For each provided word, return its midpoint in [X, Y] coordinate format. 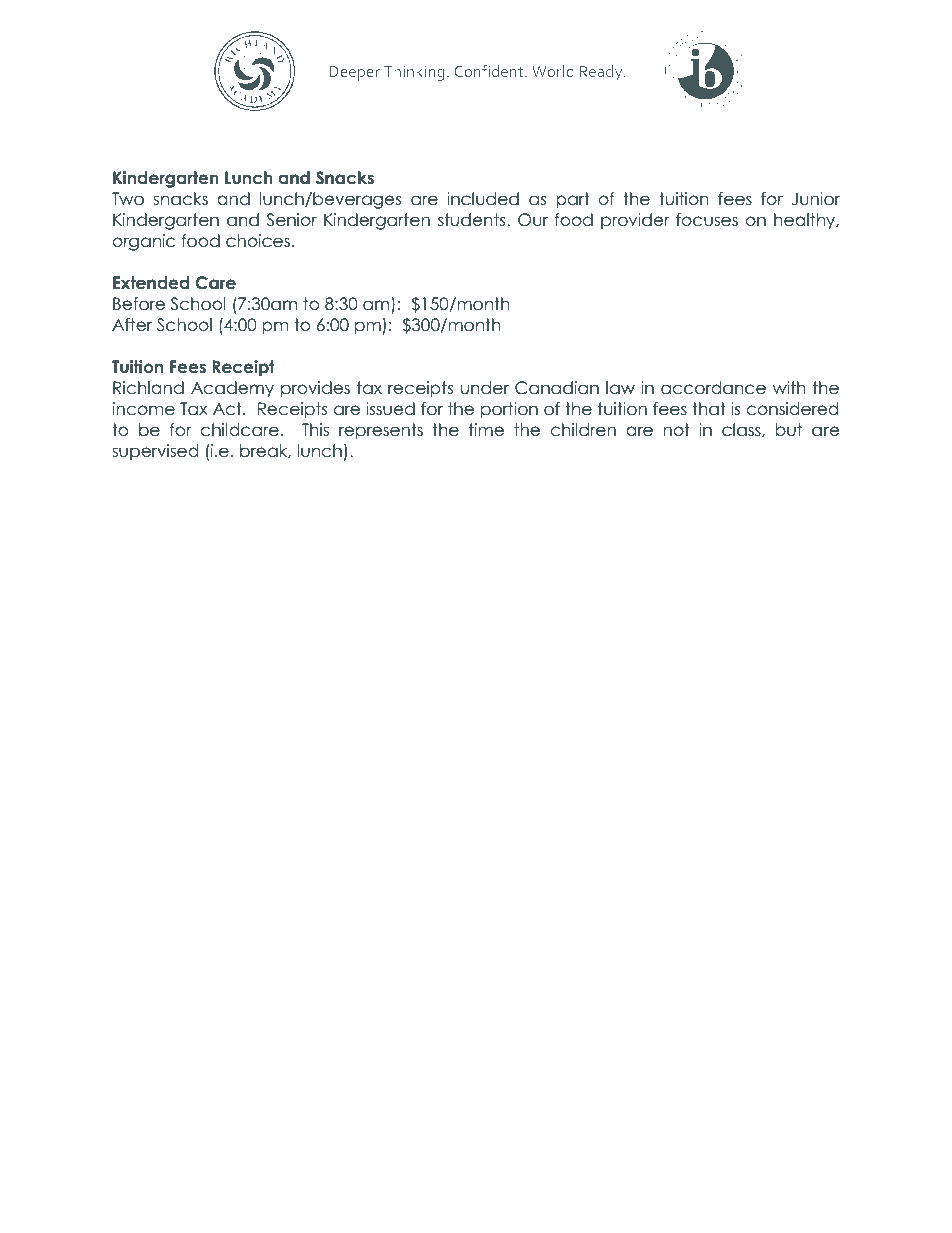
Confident [490, 71]
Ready [602, 73]
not [677, 430]
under [485, 388]
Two [128, 199]
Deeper [354, 73]
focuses [707, 220]
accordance [713, 388]
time [486, 430]
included [483, 199]
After [132, 325]
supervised [155, 452]
